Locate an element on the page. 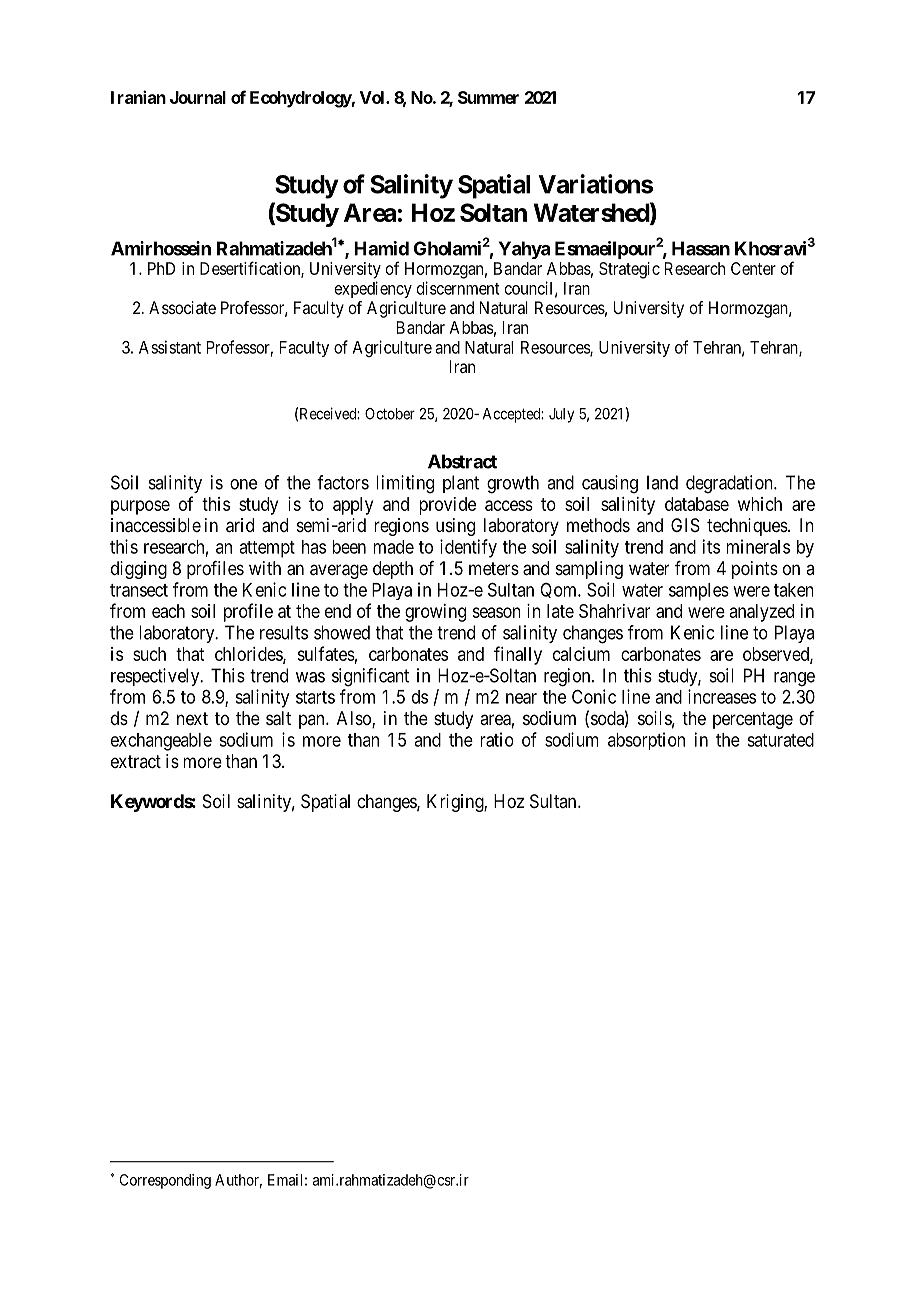 The width and height of the page is (924, 1308). analyzed is located at coordinates (762, 613).
